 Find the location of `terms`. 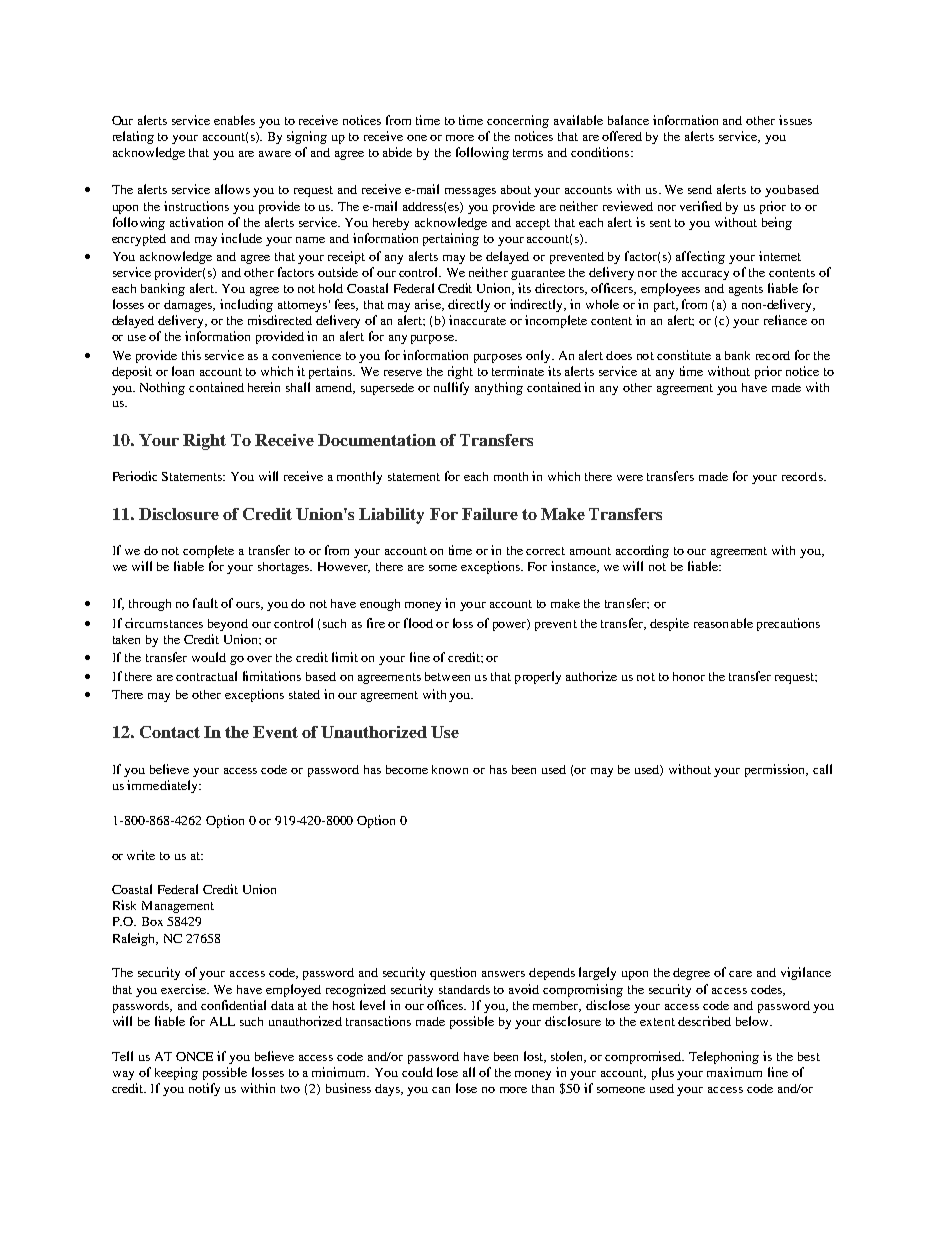

terms is located at coordinates (528, 153).
